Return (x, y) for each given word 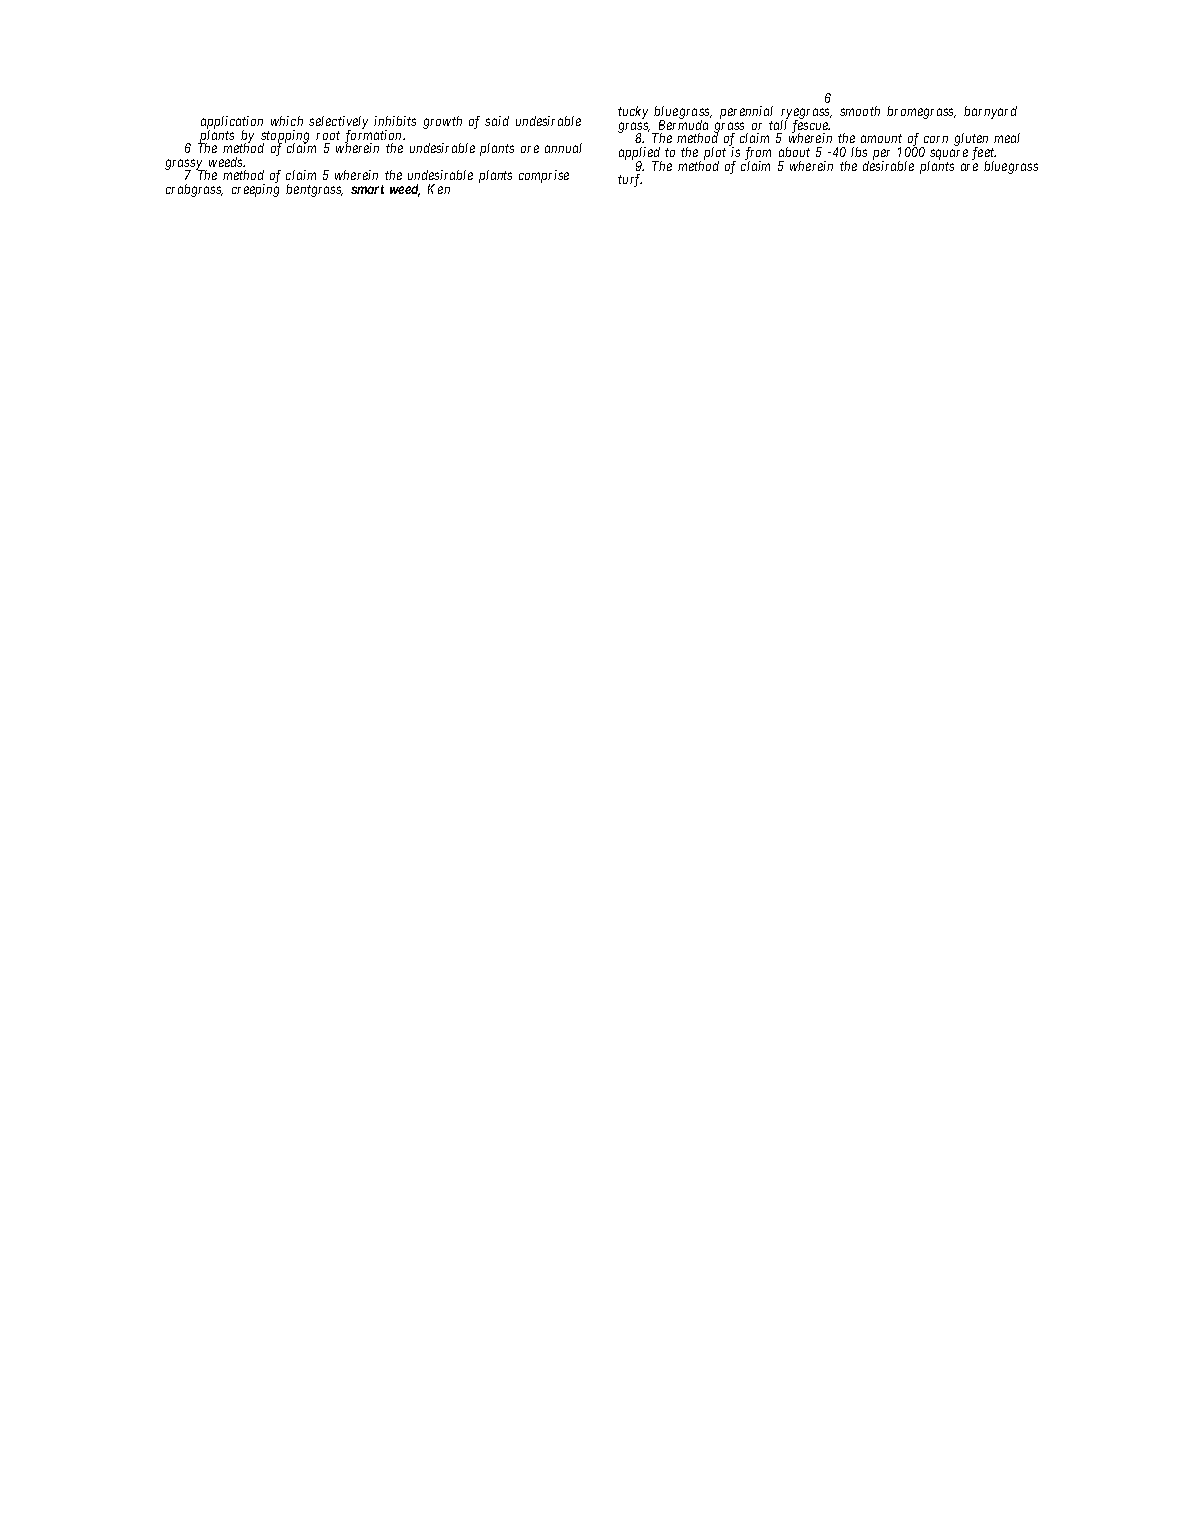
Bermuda (683, 125)
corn (936, 139)
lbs (859, 152)
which (287, 121)
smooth (860, 111)
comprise (544, 176)
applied (640, 155)
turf (630, 180)
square (948, 156)
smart (367, 189)
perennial (746, 114)
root (328, 135)
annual (563, 148)
